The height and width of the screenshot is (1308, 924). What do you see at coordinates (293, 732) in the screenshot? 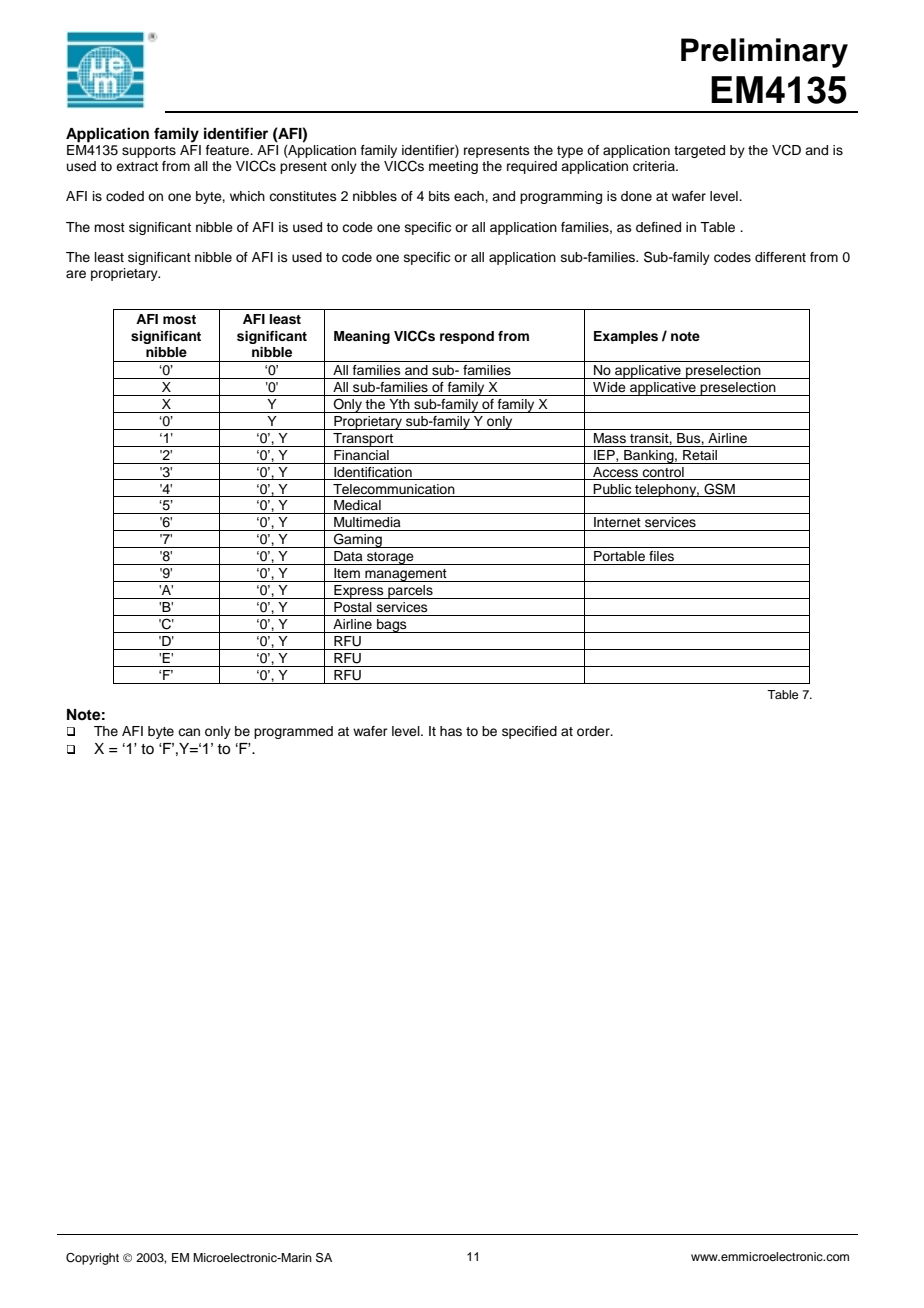
I see `programmed` at bounding box center [293, 732].
